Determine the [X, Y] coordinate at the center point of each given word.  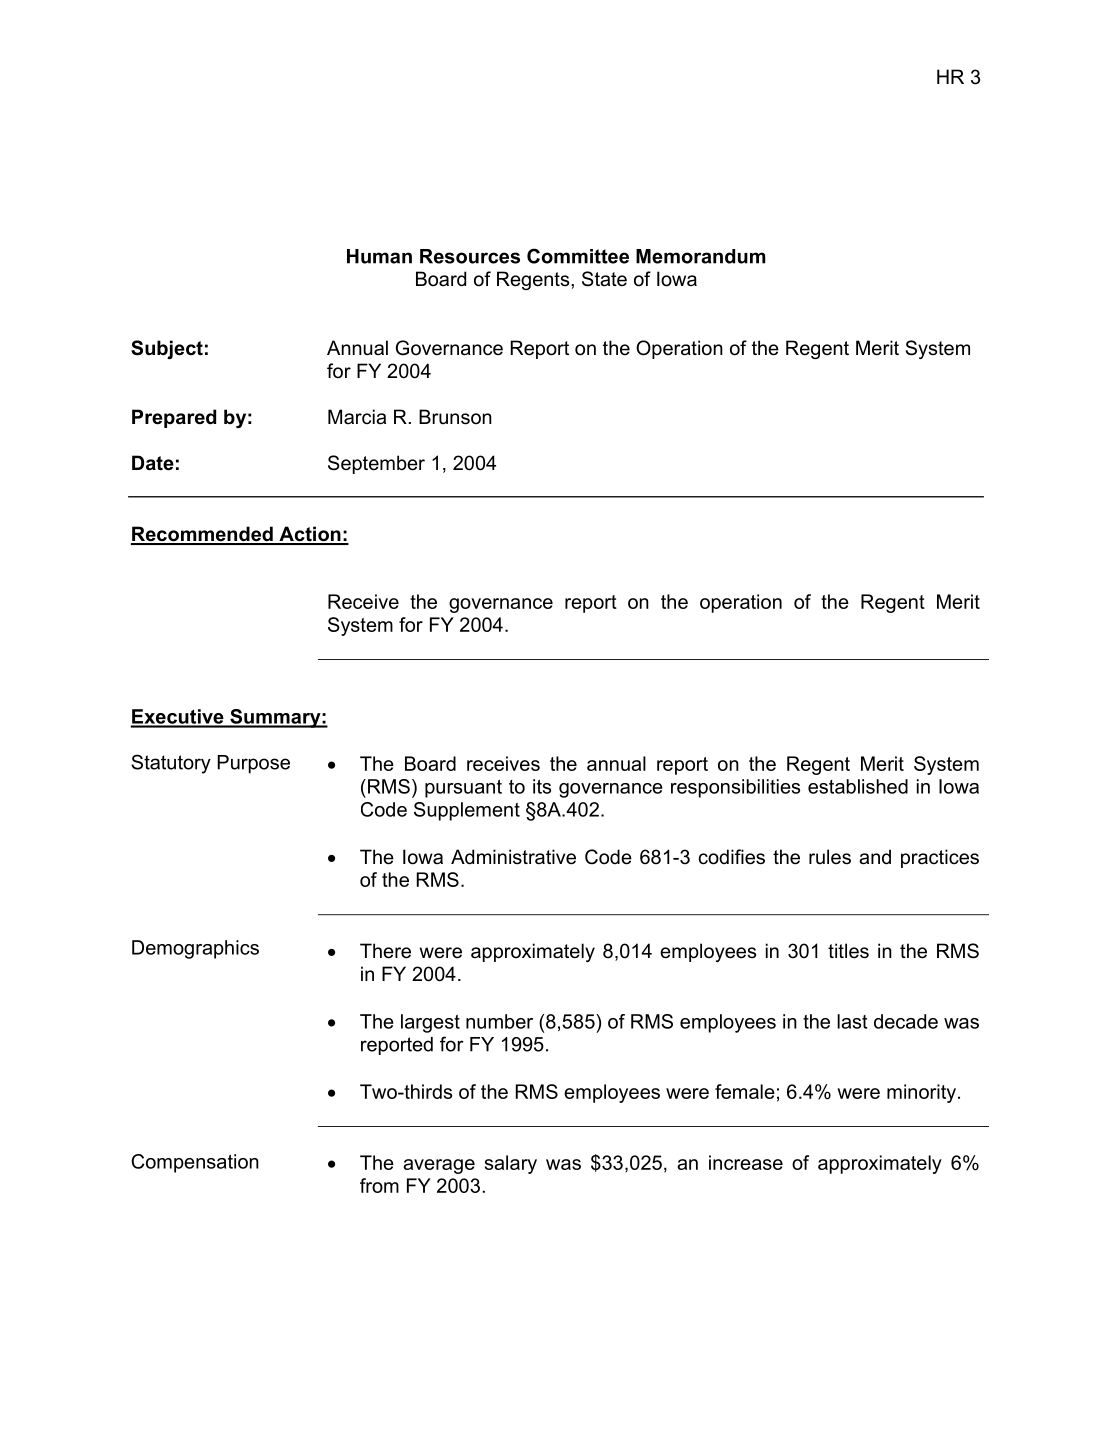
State [604, 279]
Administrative [513, 857]
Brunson [455, 417]
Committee [578, 256]
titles [848, 951]
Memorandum [701, 256]
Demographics [195, 949]
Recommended [203, 535]
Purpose [253, 764]
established [858, 786]
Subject [167, 349]
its [542, 786]
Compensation [195, 1163]
